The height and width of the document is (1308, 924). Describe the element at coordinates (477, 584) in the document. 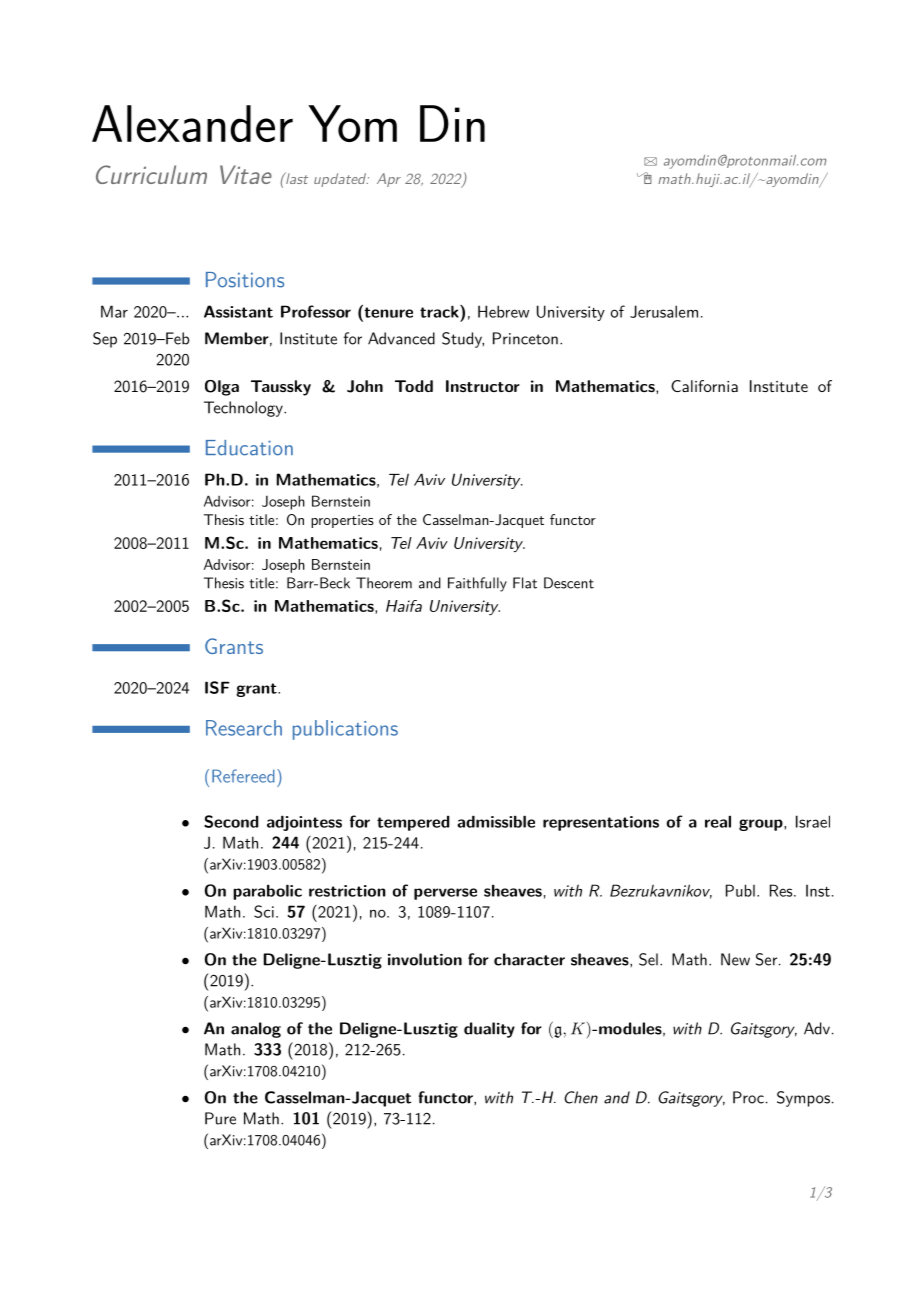

I see `Faithfully` at that location.
